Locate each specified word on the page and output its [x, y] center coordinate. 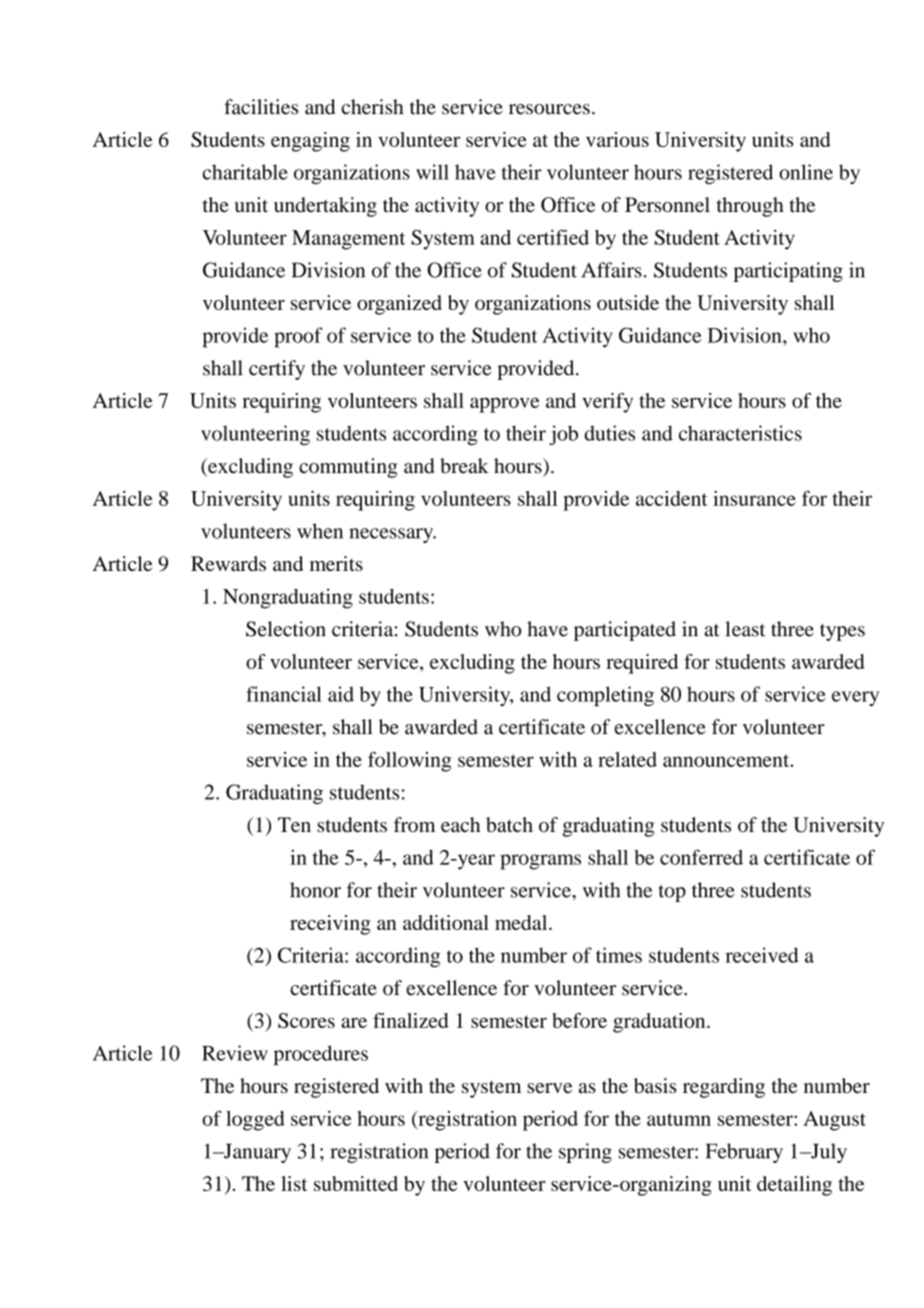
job [563, 435]
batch [509, 824]
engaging [310, 142]
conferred [701, 857]
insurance [754, 498]
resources [549, 109]
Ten [294, 824]
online [806, 172]
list [294, 1183]
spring [585, 1153]
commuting [348, 468]
